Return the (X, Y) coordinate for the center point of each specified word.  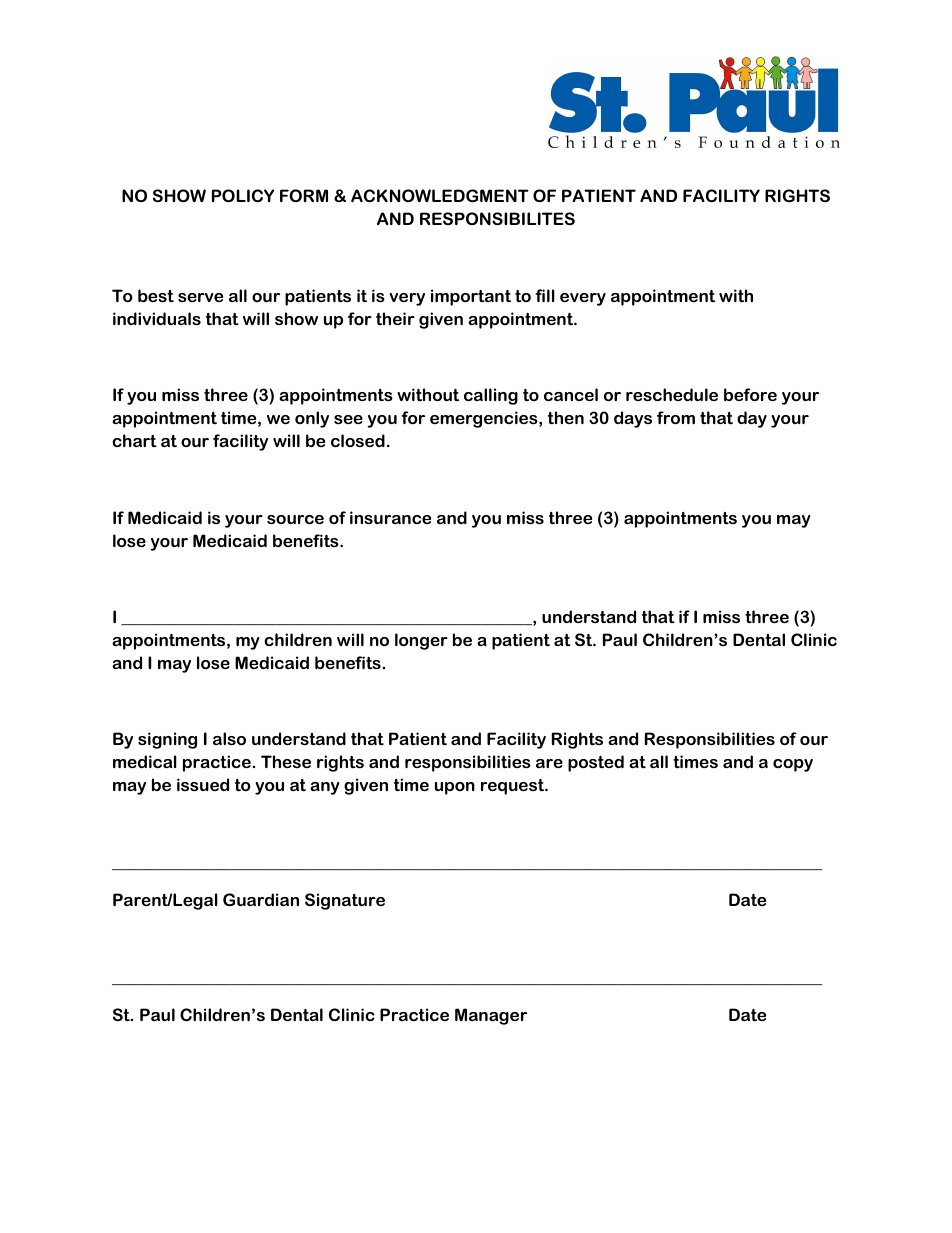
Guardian (261, 899)
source (295, 519)
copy (793, 765)
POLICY (243, 195)
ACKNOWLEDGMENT (440, 195)
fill (545, 295)
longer (421, 641)
